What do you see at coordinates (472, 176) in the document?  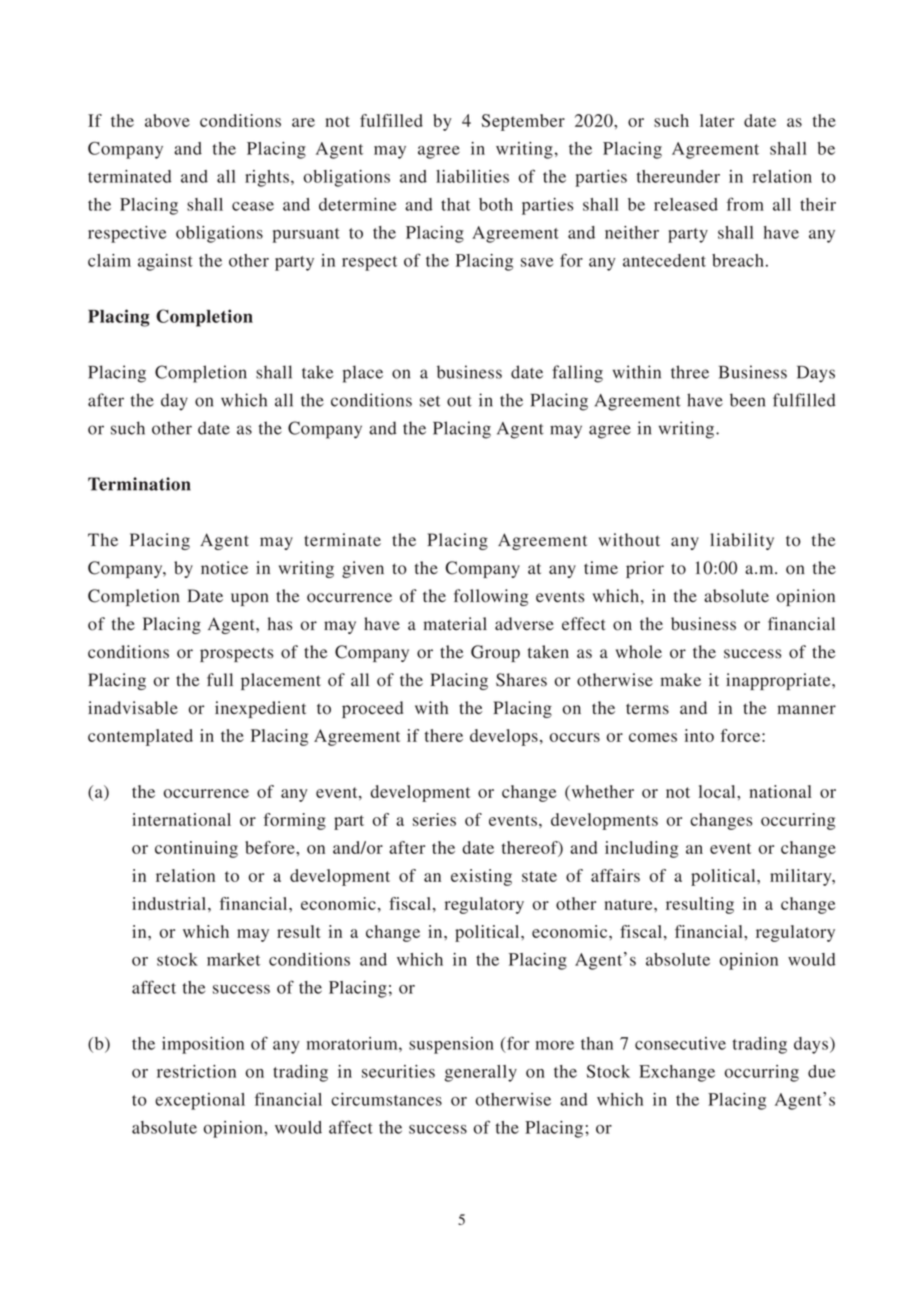 I see `liabilities` at bounding box center [472, 176].
